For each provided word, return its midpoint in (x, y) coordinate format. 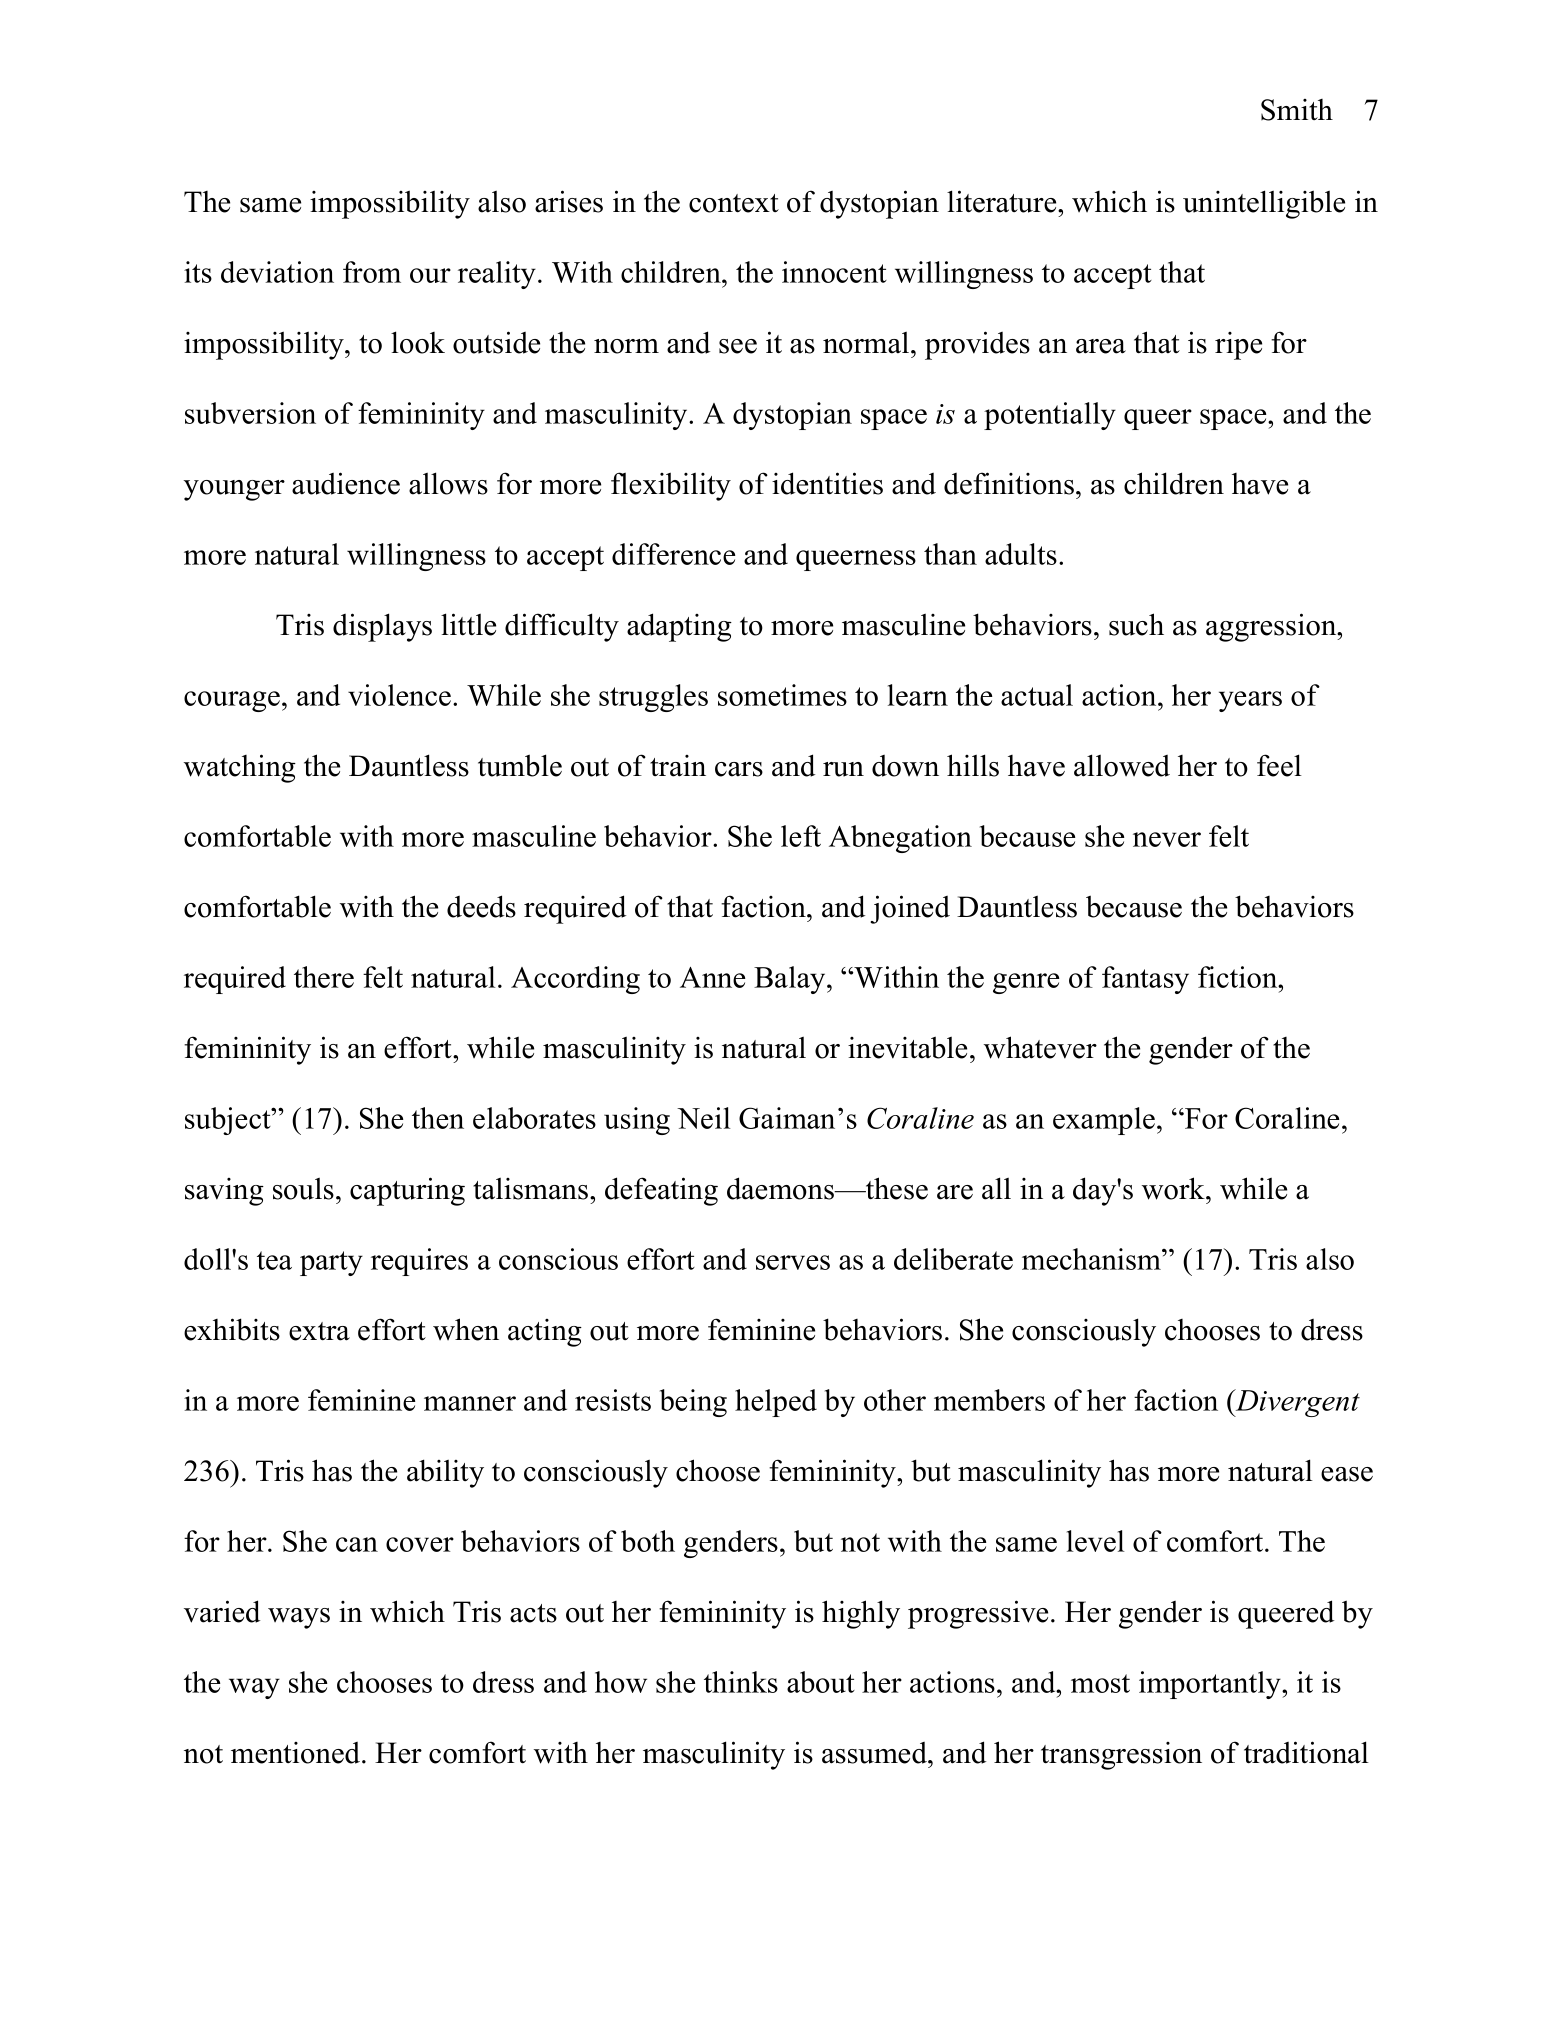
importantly (1211, 1685)
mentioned (297, 1753)
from (372, 272)
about (821, 1682)
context (734, 203)
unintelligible (1264, 204)
